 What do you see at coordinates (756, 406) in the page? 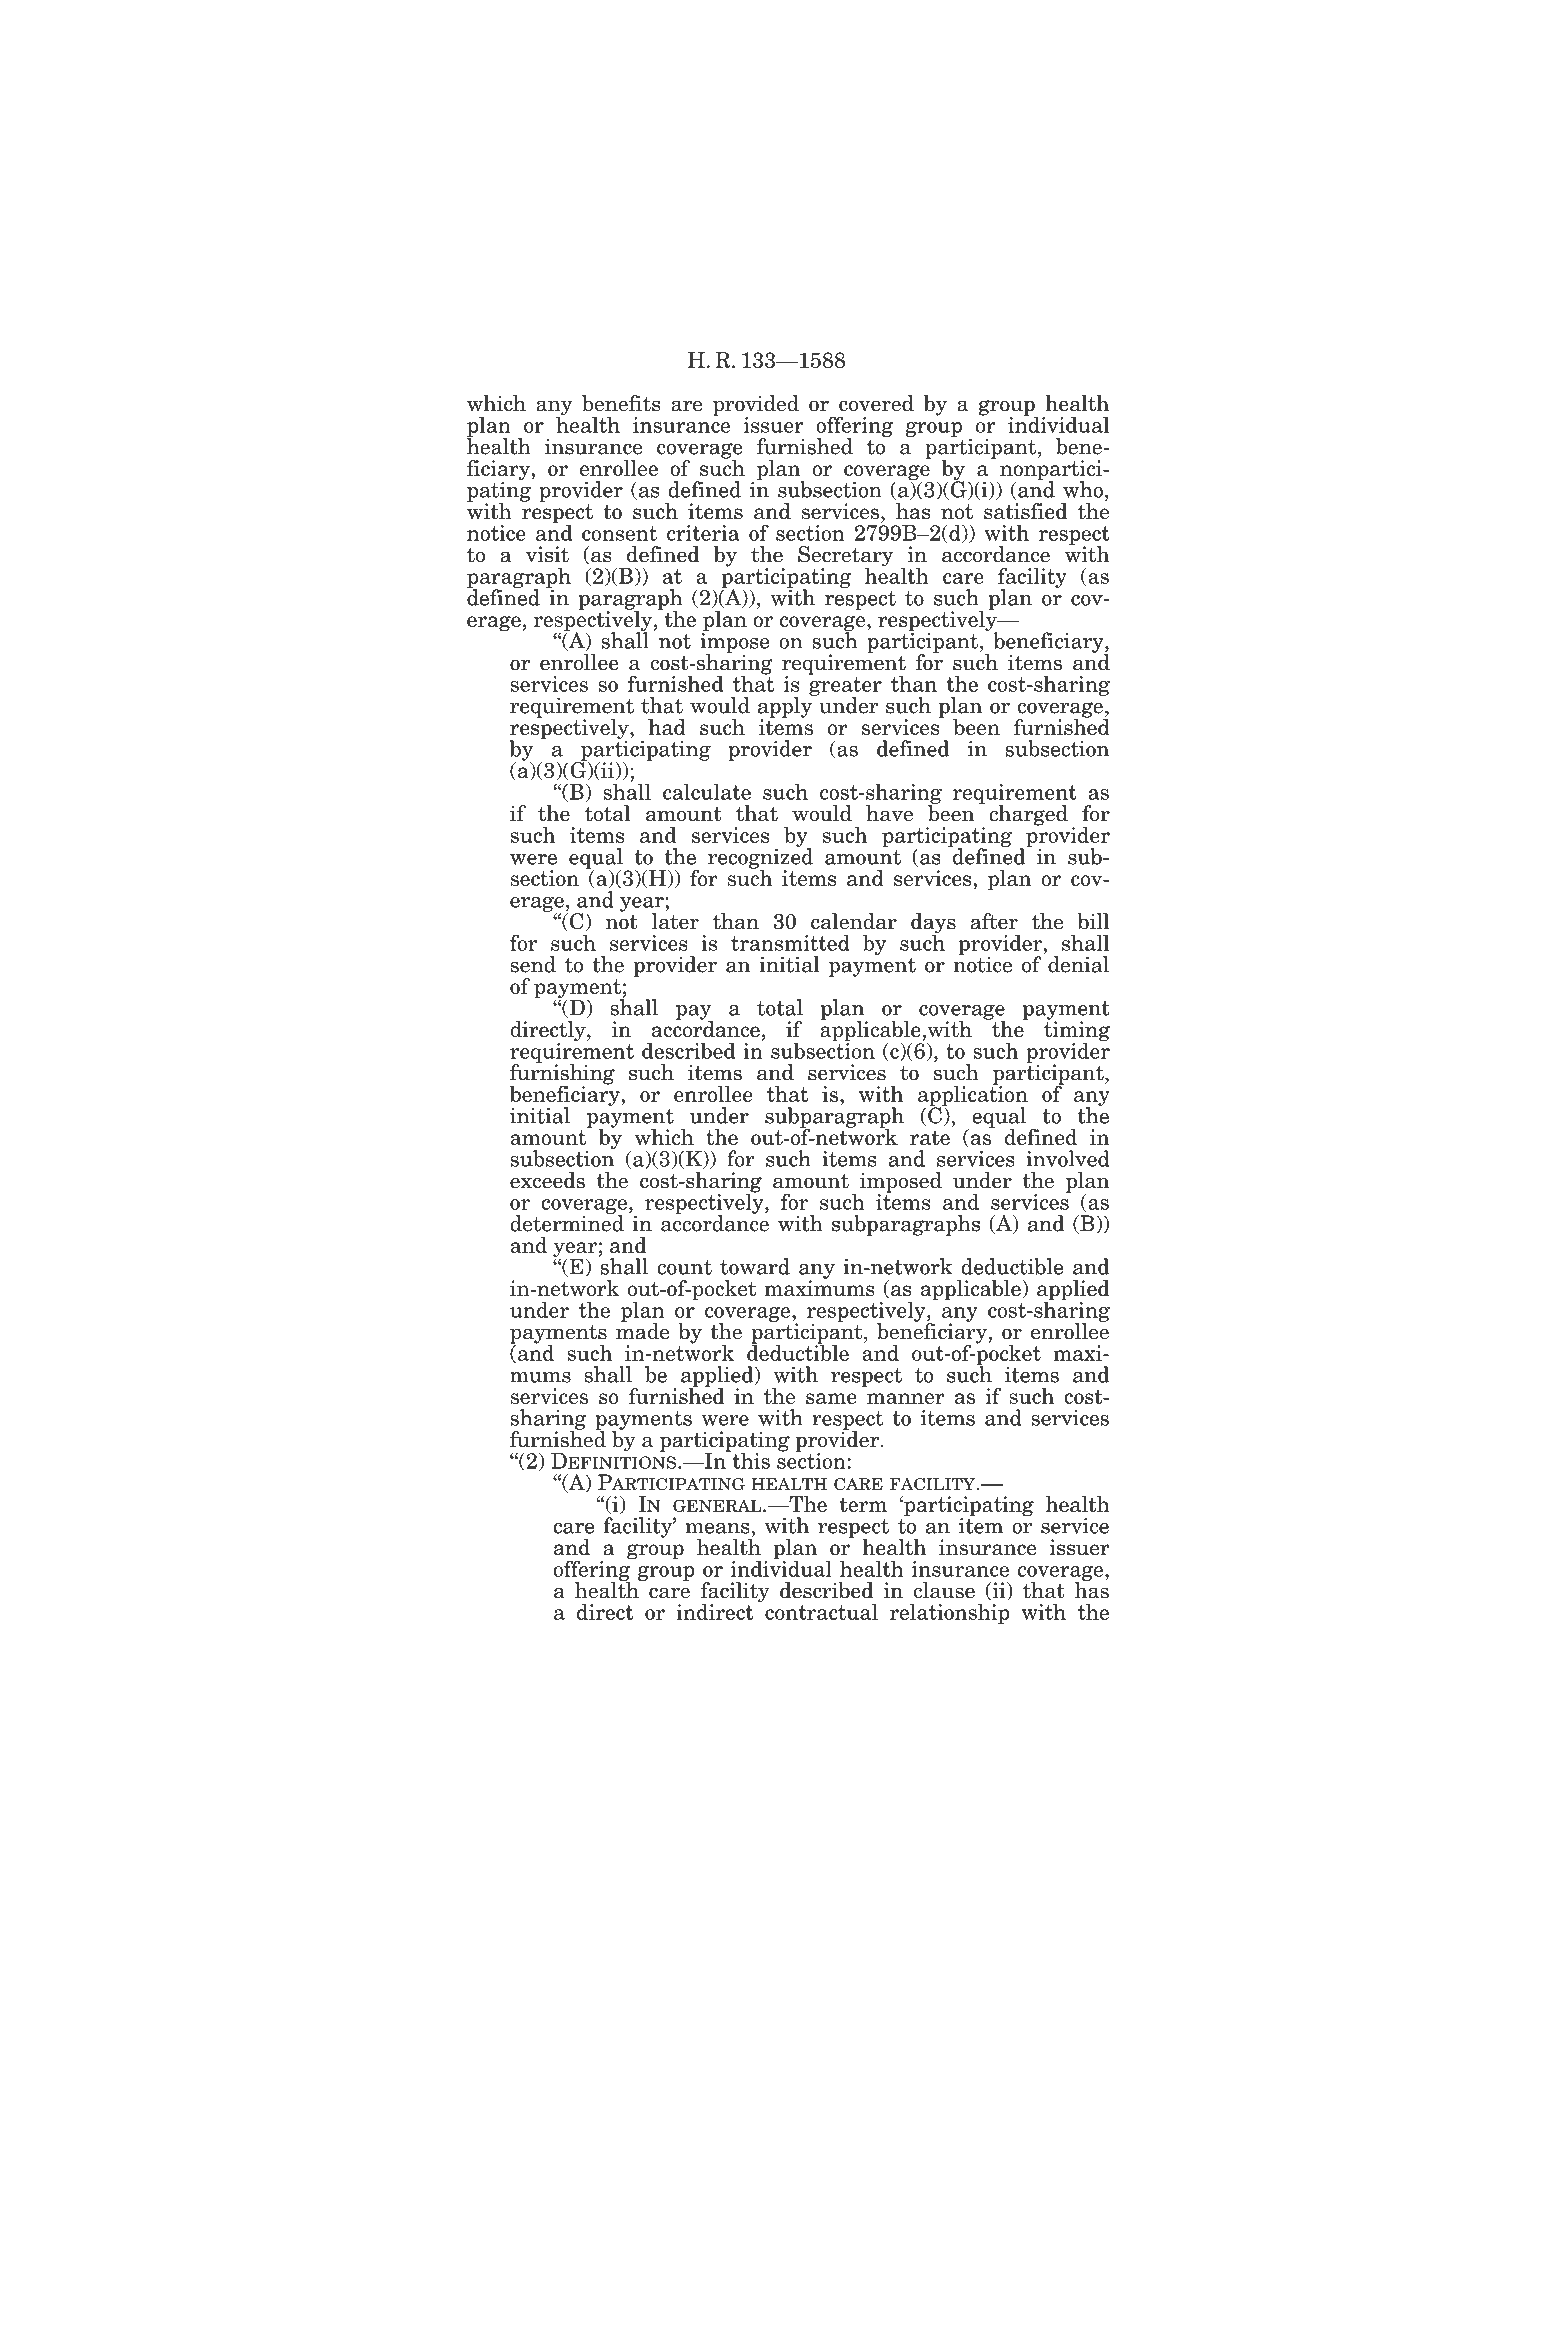
I see `provided` at bounding box center [756, 406].
